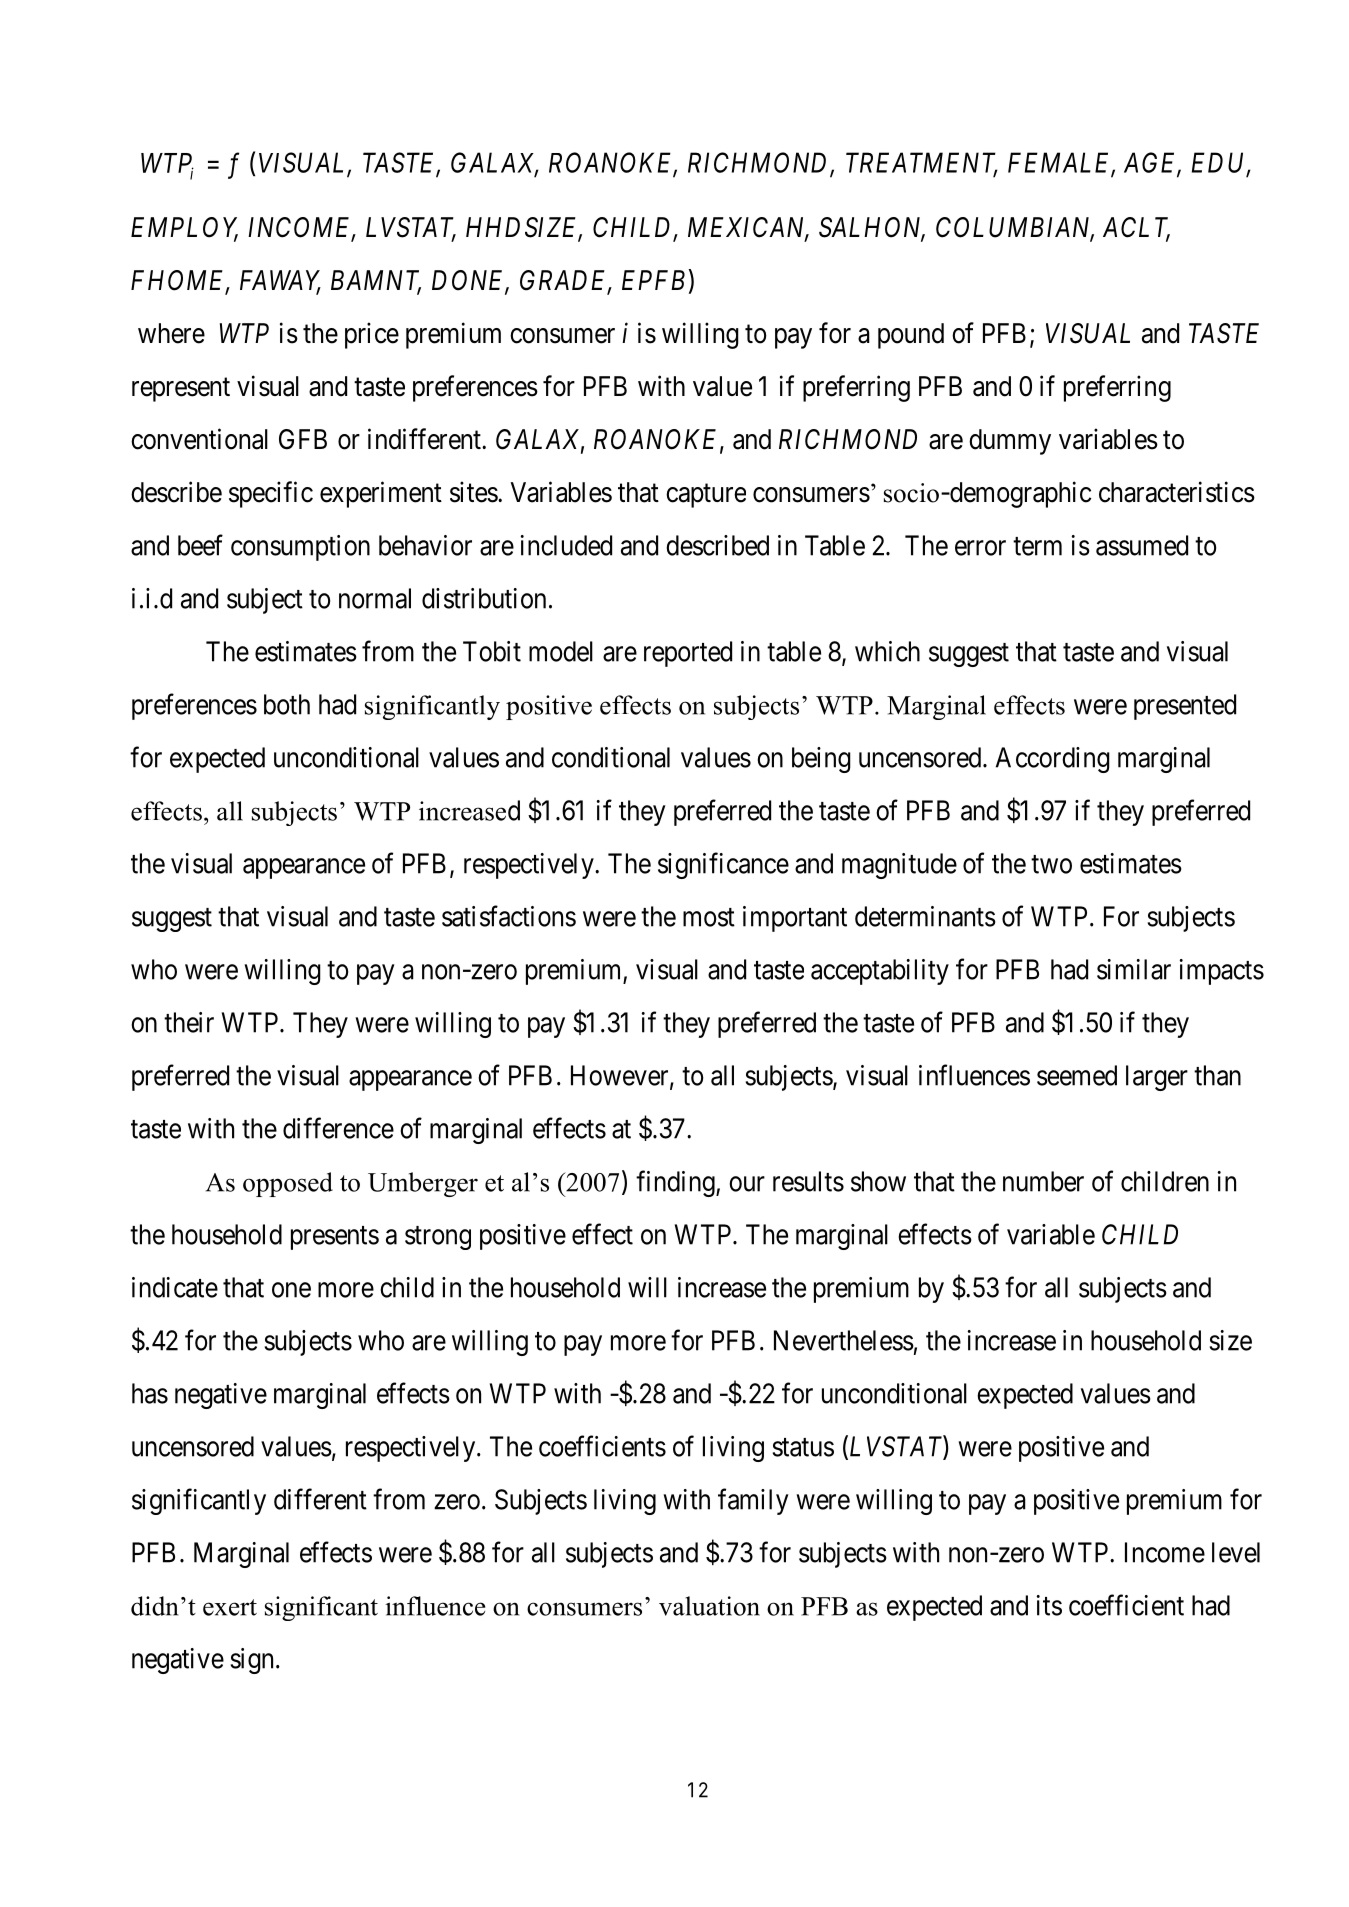 This screenshot has height=1907, width=1349. I want to click on exert, so click(230, 1607).
